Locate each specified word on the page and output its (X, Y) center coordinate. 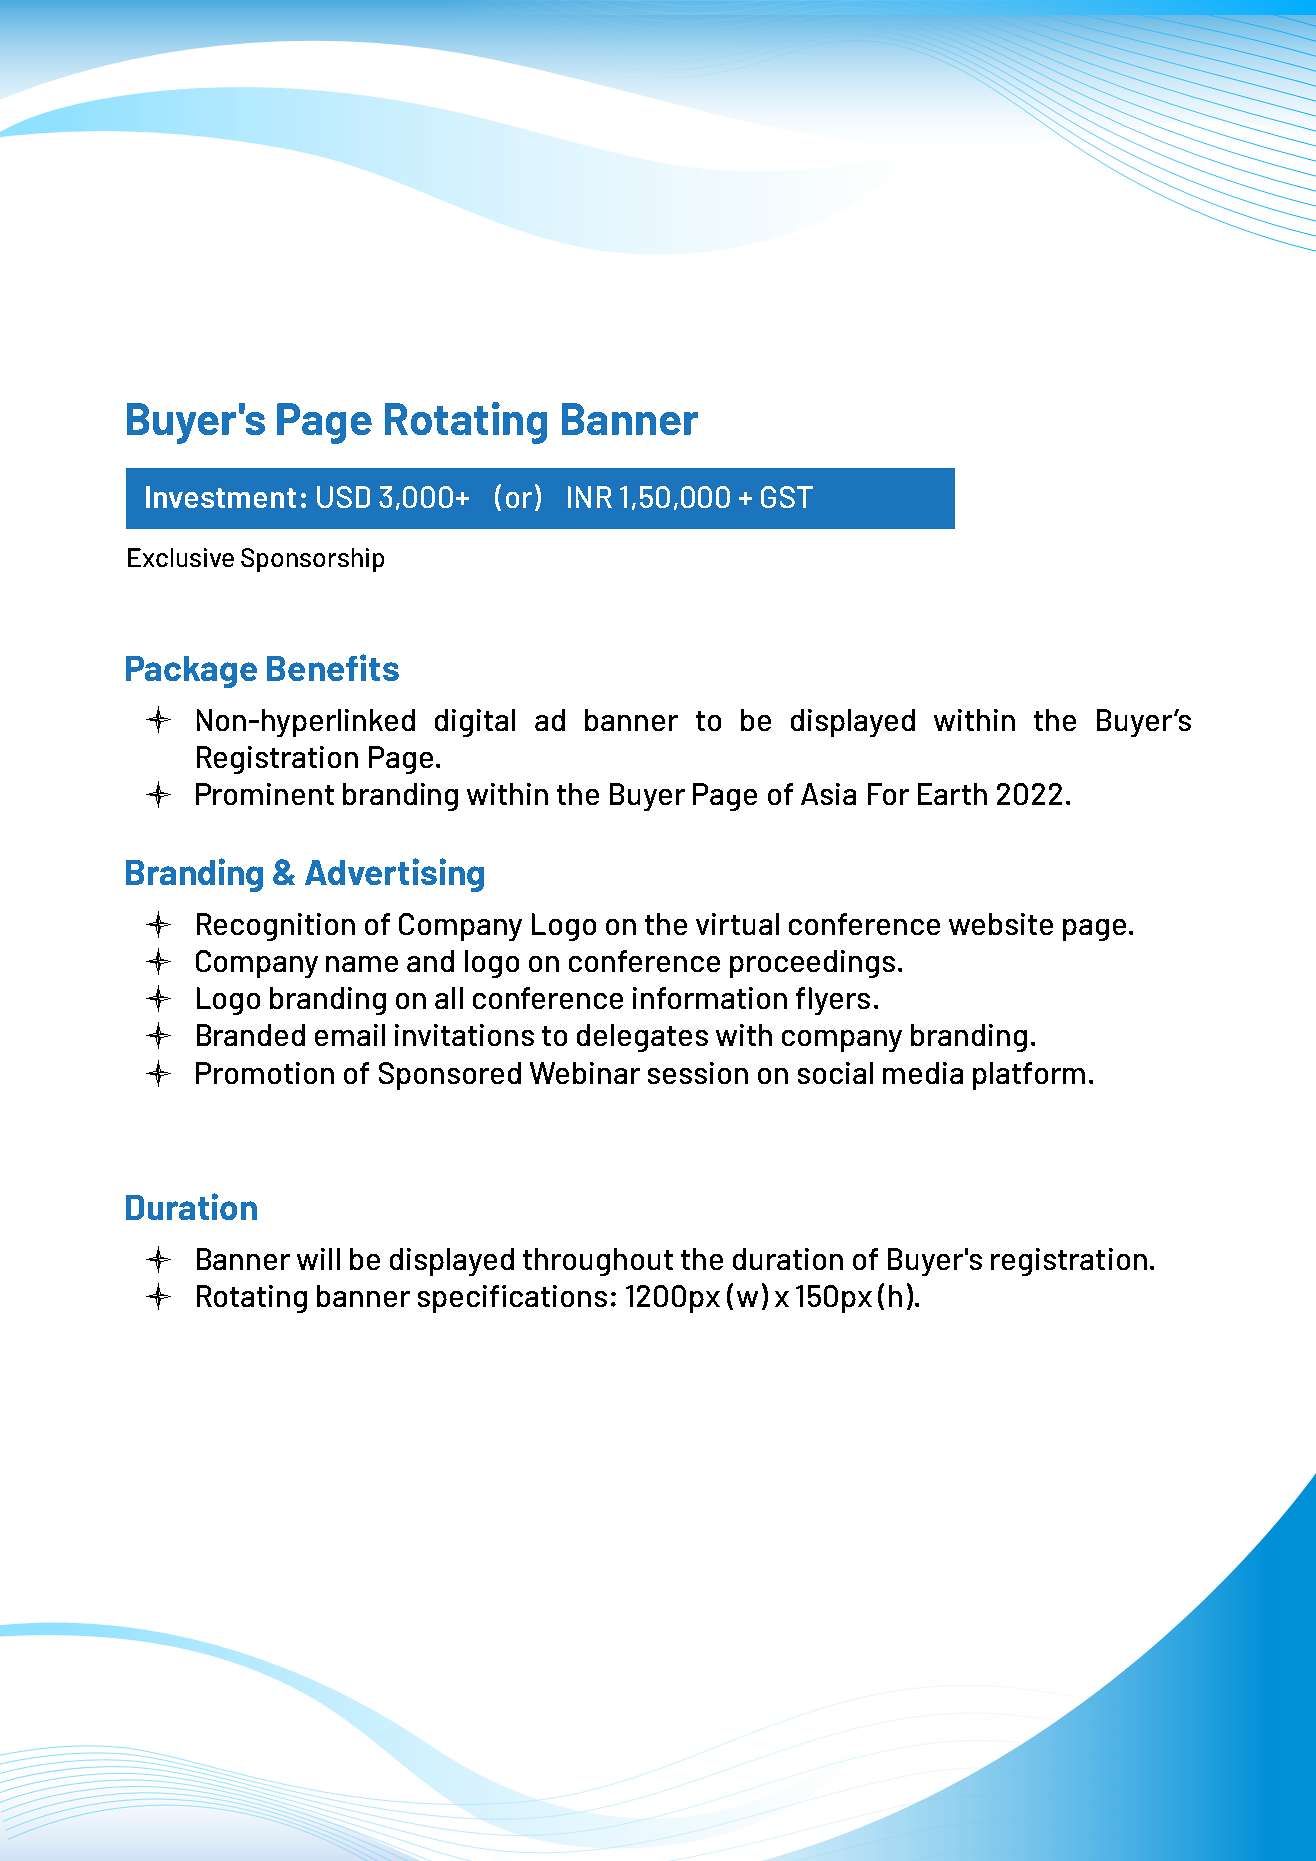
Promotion (265, 1073)
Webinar (585, 1073)
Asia (828, 794)
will (318, 1259)
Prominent (265, 794)
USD (343, 497)
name (362, 964)
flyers (833, 1001)
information (710, 998)
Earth (952, 794)
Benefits (333, 667)
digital (475, 723)
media (923, 1073)
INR (590, 497)
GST (787, 497)
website (1001, 924)
